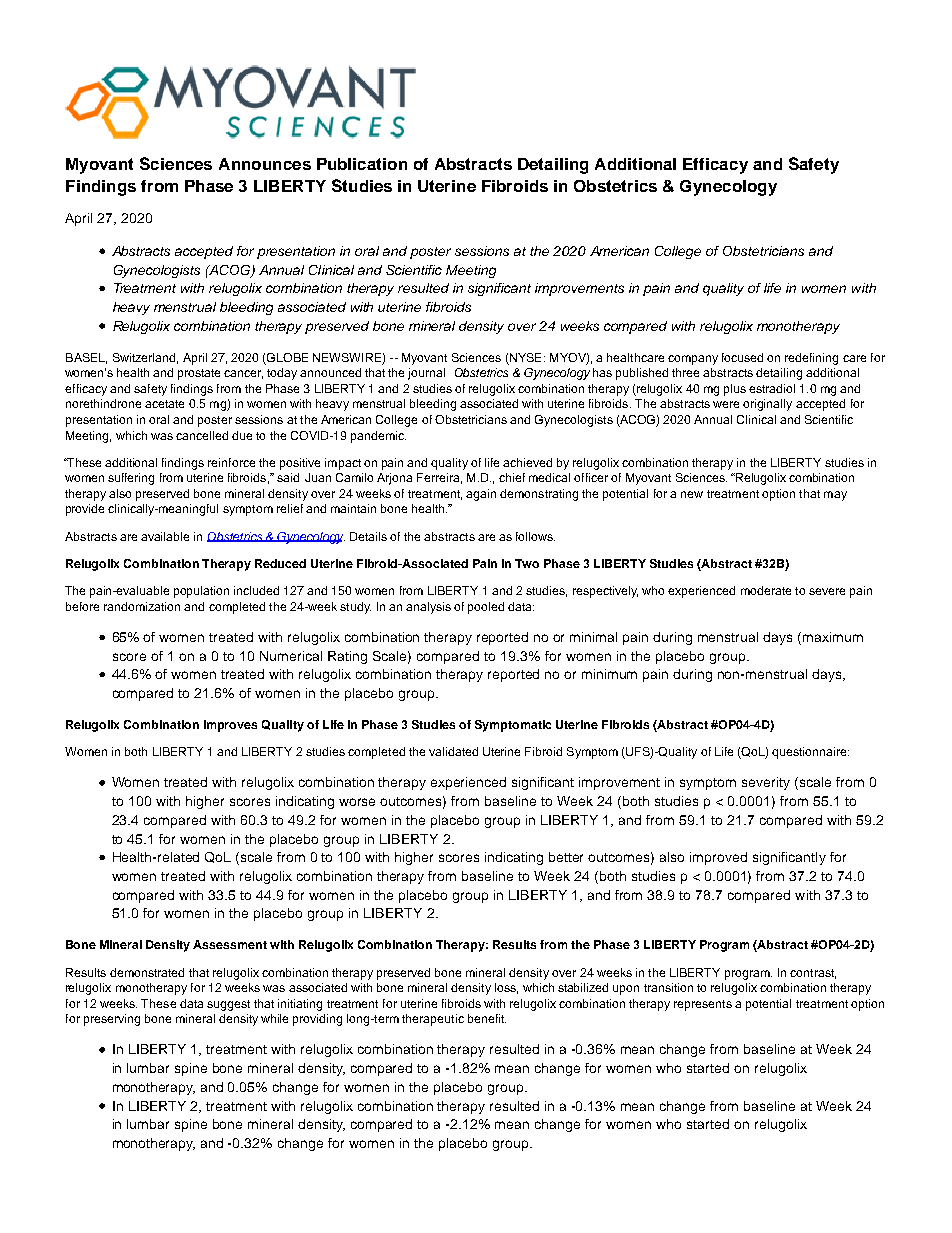  What do you see at coordinates (486, 608) in the image?
I see `pooled` at bounding box center [486, 608].
